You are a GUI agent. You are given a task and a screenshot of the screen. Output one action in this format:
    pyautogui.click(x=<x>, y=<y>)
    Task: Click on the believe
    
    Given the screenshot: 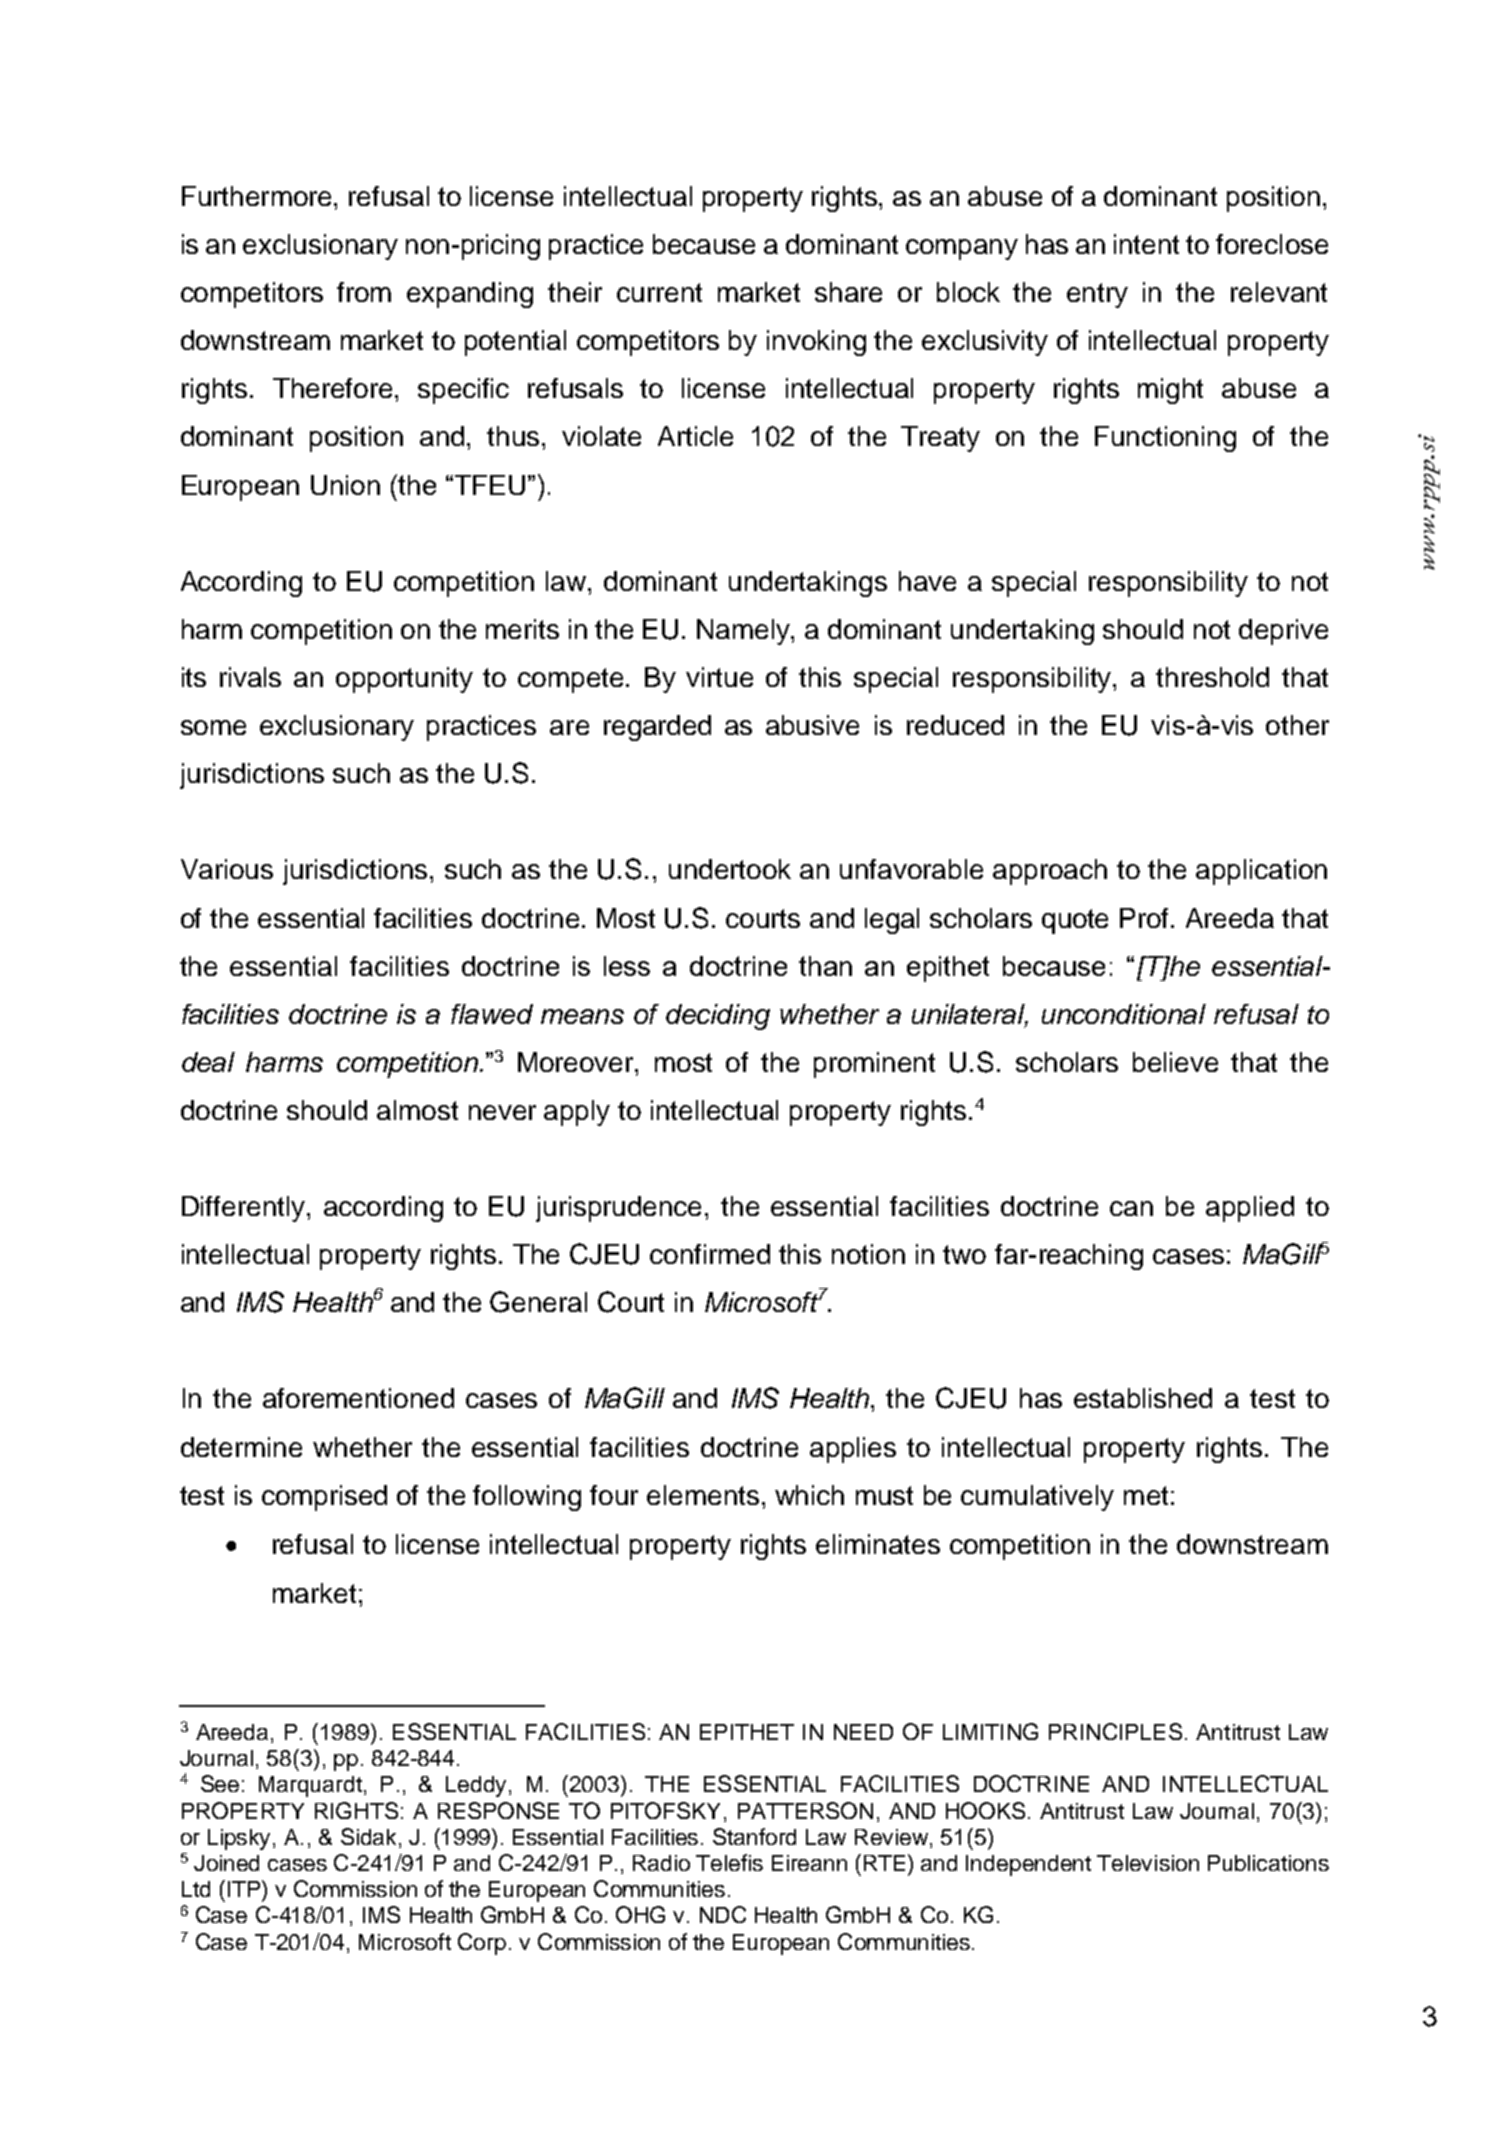 What is the action you would take?
    pyautogui.click(x=1175, y=1062)
